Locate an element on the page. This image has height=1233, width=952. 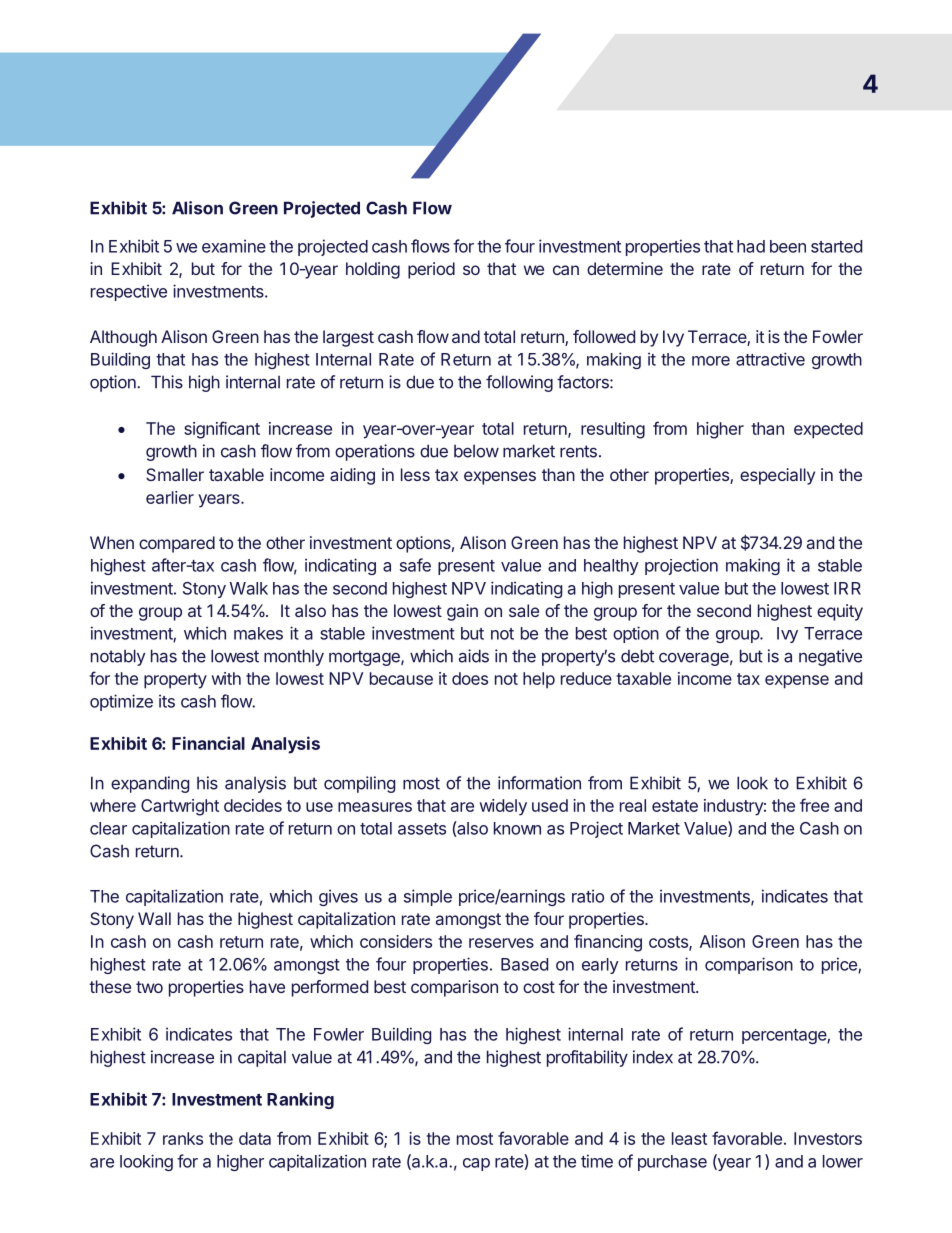
reserves is located at coordinates (501, 943).
